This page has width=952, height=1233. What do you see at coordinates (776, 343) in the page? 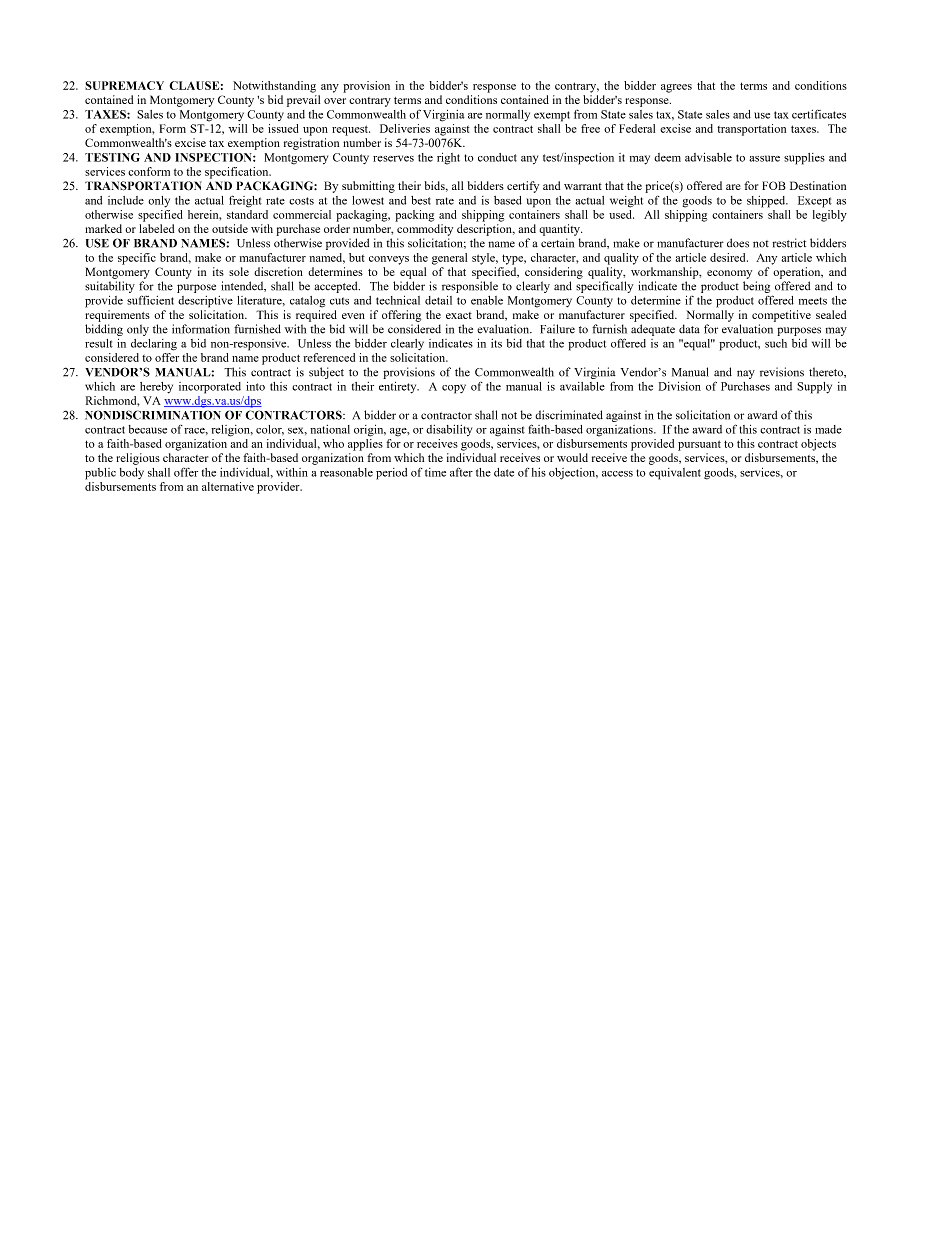
I see `such` at bounding box center [776, 343].
